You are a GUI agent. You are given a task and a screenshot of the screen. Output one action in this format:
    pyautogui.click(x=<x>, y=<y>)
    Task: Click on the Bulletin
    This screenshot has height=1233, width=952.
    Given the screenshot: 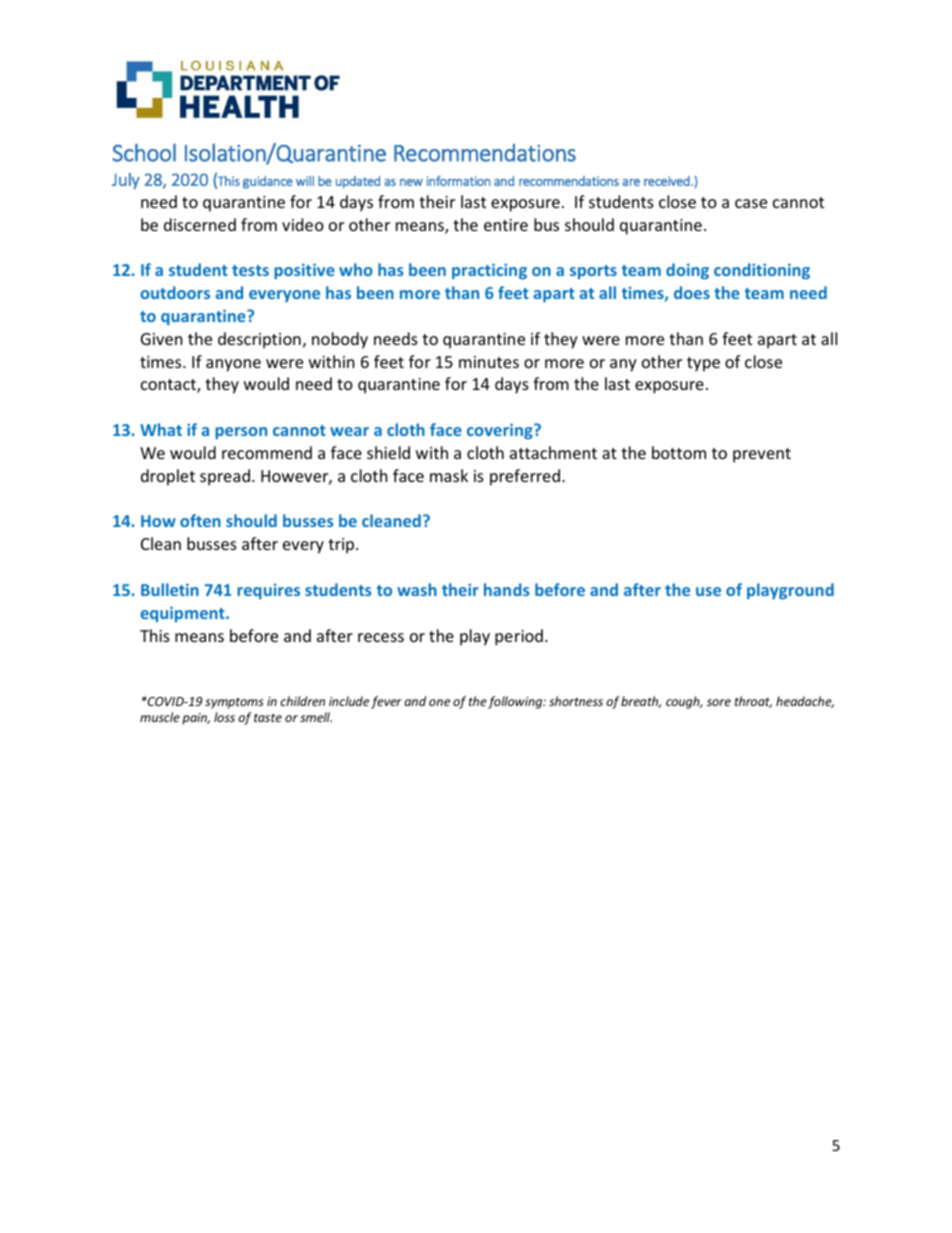 What is the action you would take?
    pyautogui.click(x=170, y=589)
